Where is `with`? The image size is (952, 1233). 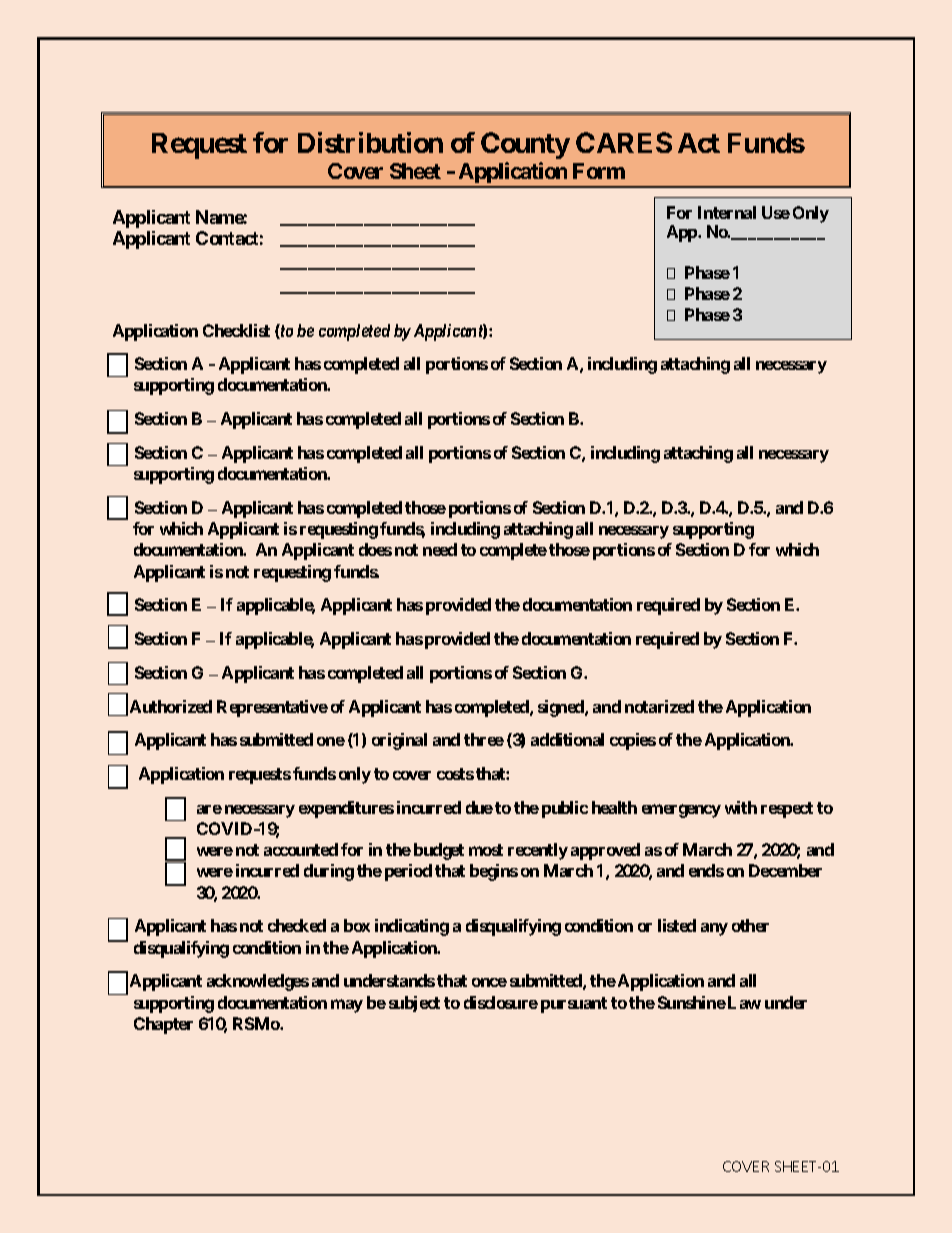
with is located at coordinates (741, 807).
